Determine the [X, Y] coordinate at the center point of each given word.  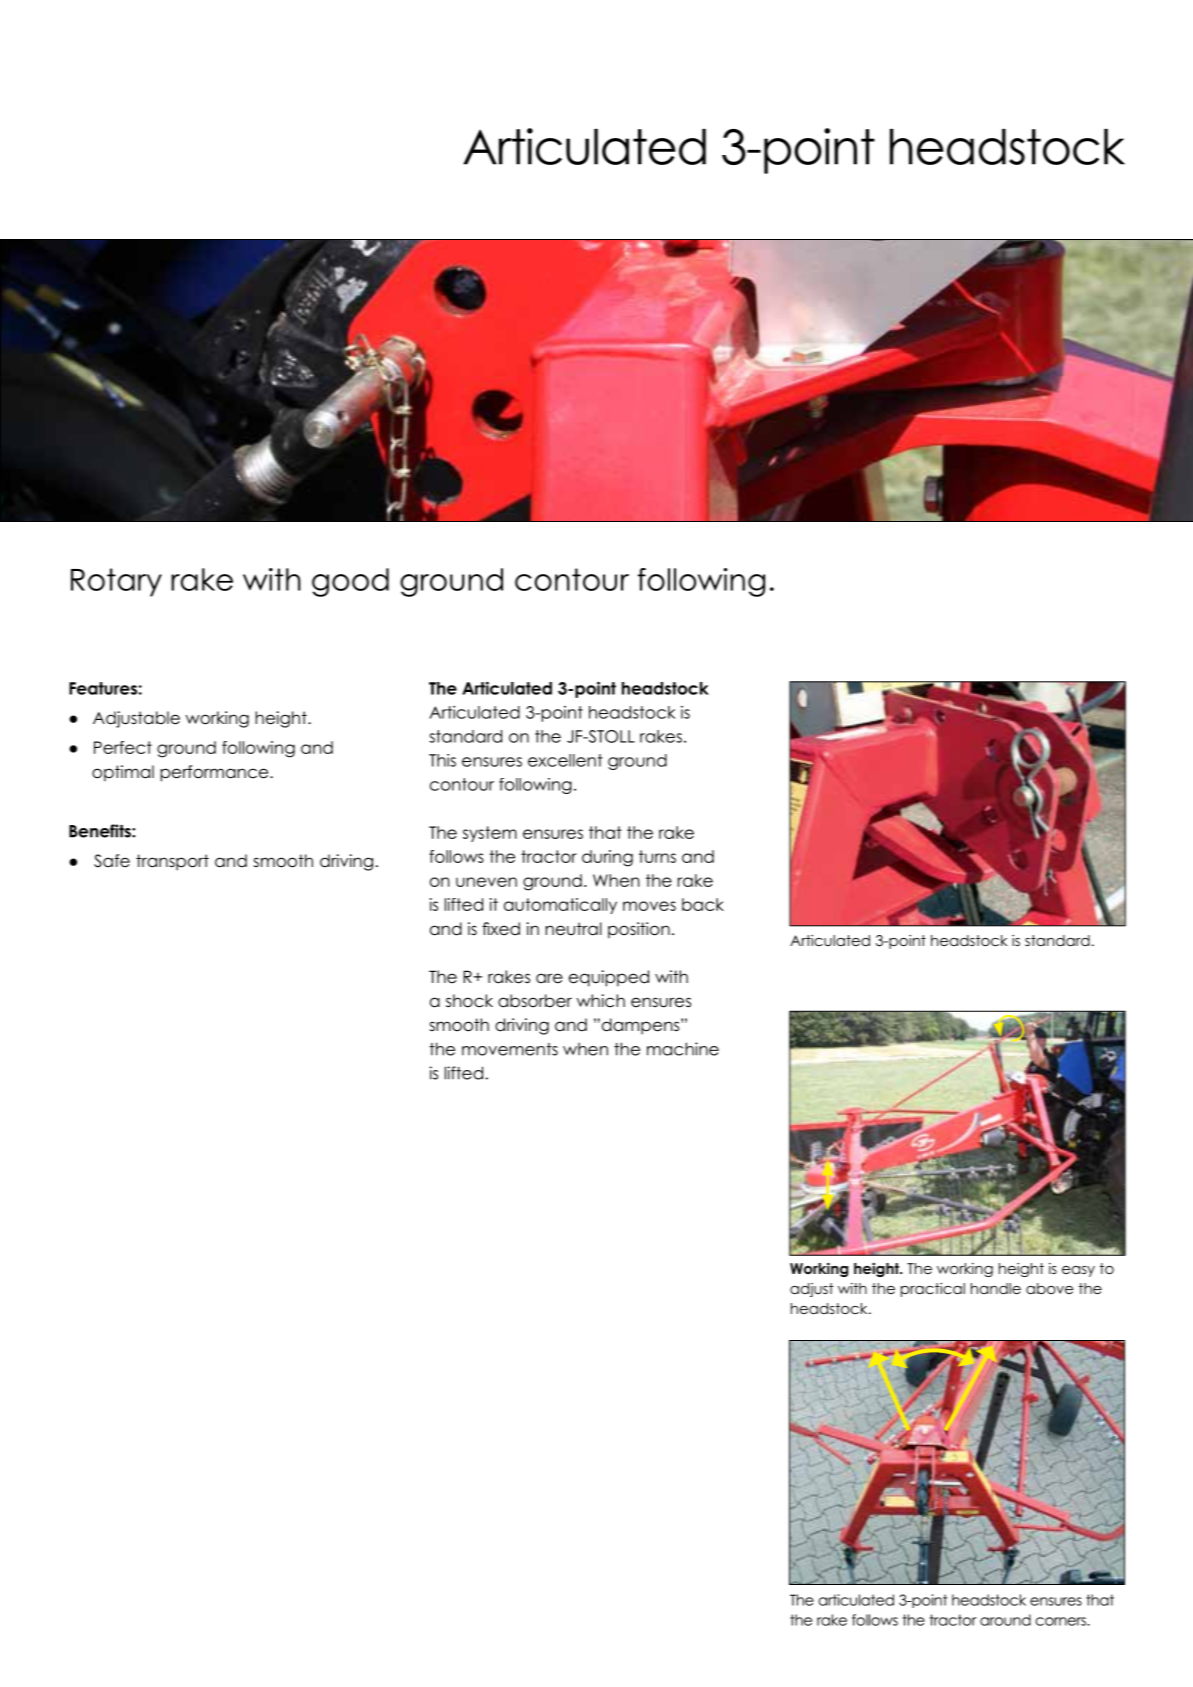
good [350, 582]
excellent [565, 760]
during [607, 858]
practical [933, 1290]
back [703, 904]
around [1005, 1620]
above [1049, 1288]
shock [469, 1001]
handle [996, 1288]
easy [1078, 1271]
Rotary [116, 582]
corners [1061, 1621]
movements [510, 1049]
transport [172, 862]
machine [683, 1049]
